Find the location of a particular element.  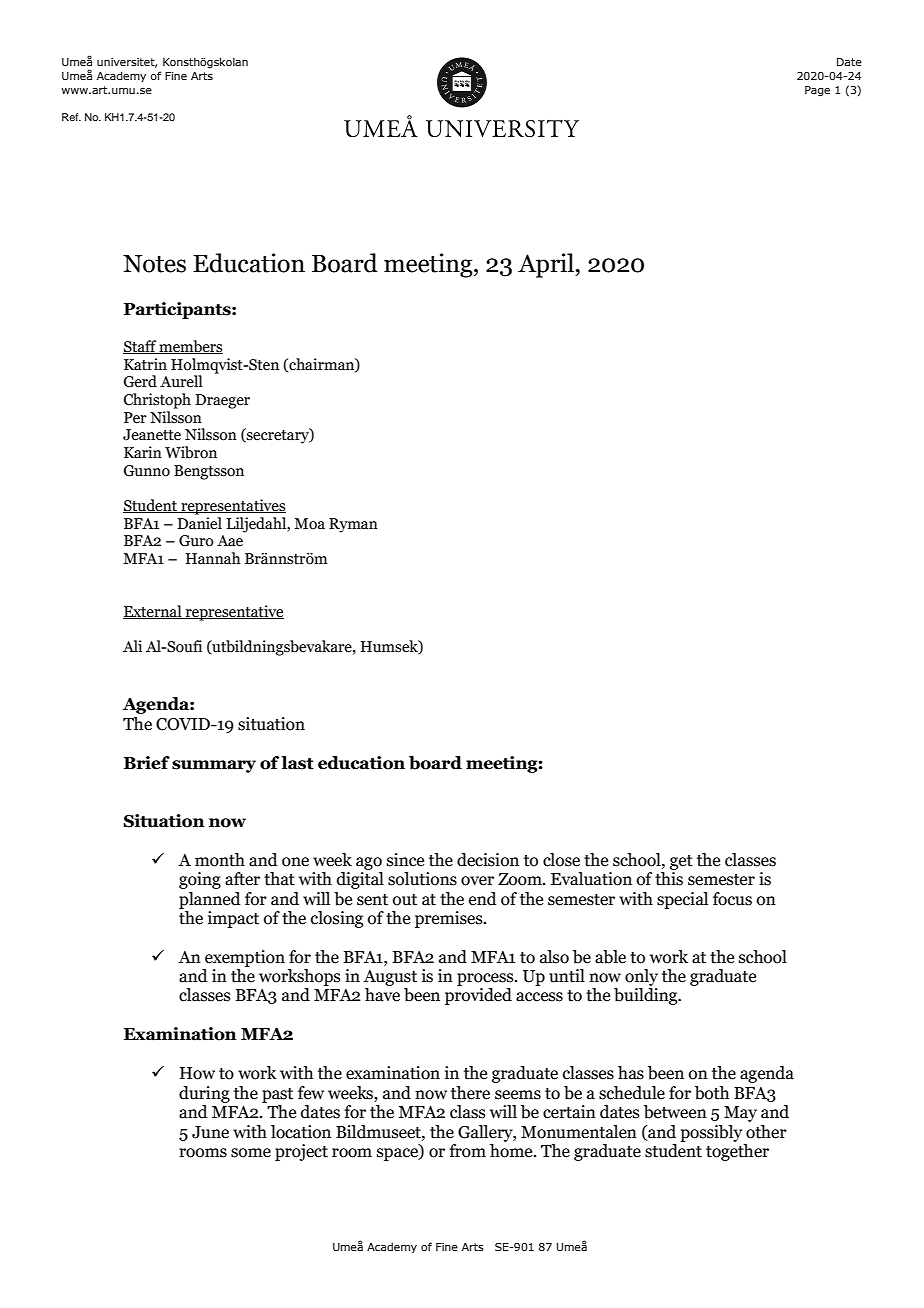

Ryman is located at coordinates (353, 525).
